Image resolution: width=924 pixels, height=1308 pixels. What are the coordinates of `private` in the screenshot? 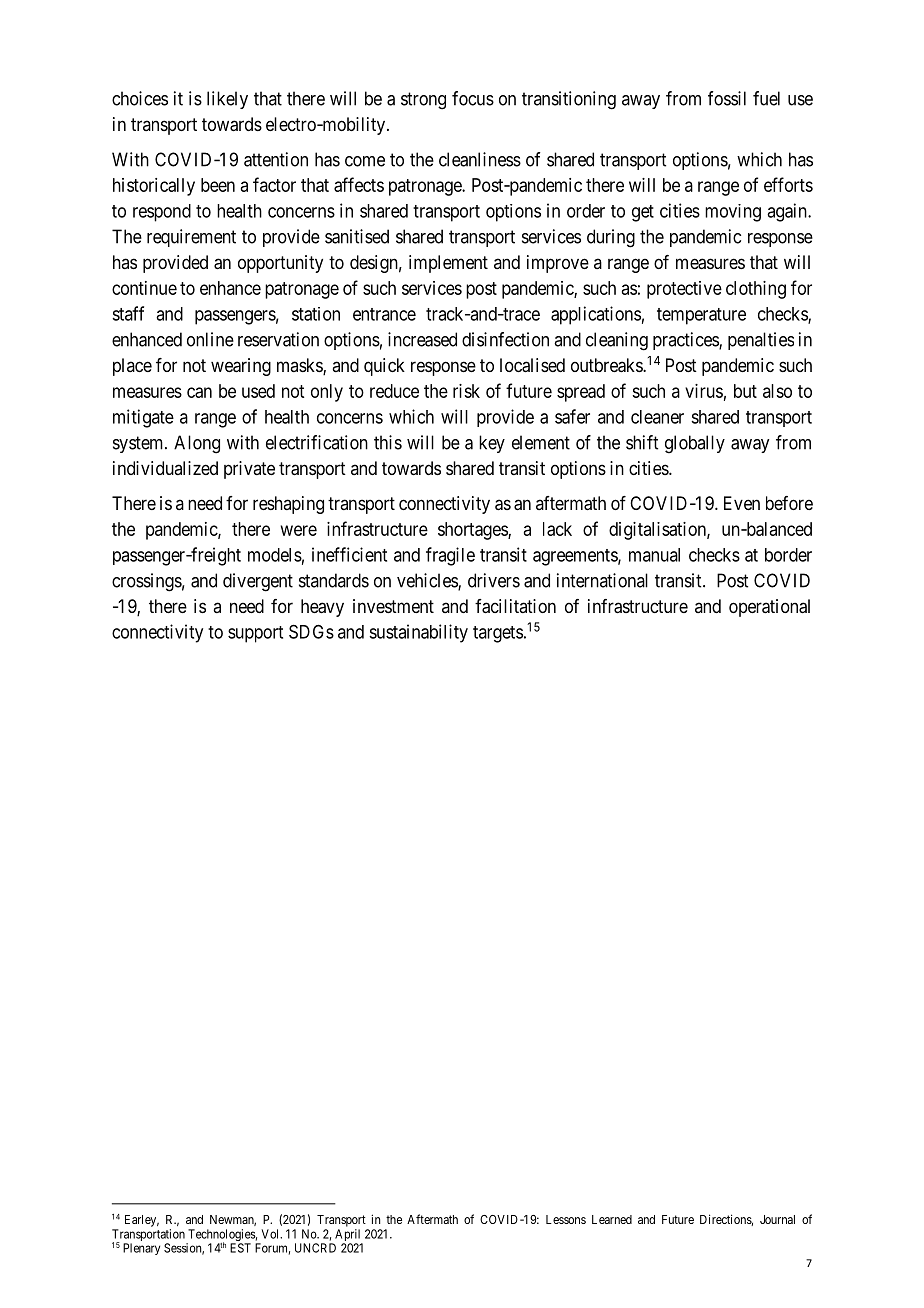 It's located at (249, 470).
